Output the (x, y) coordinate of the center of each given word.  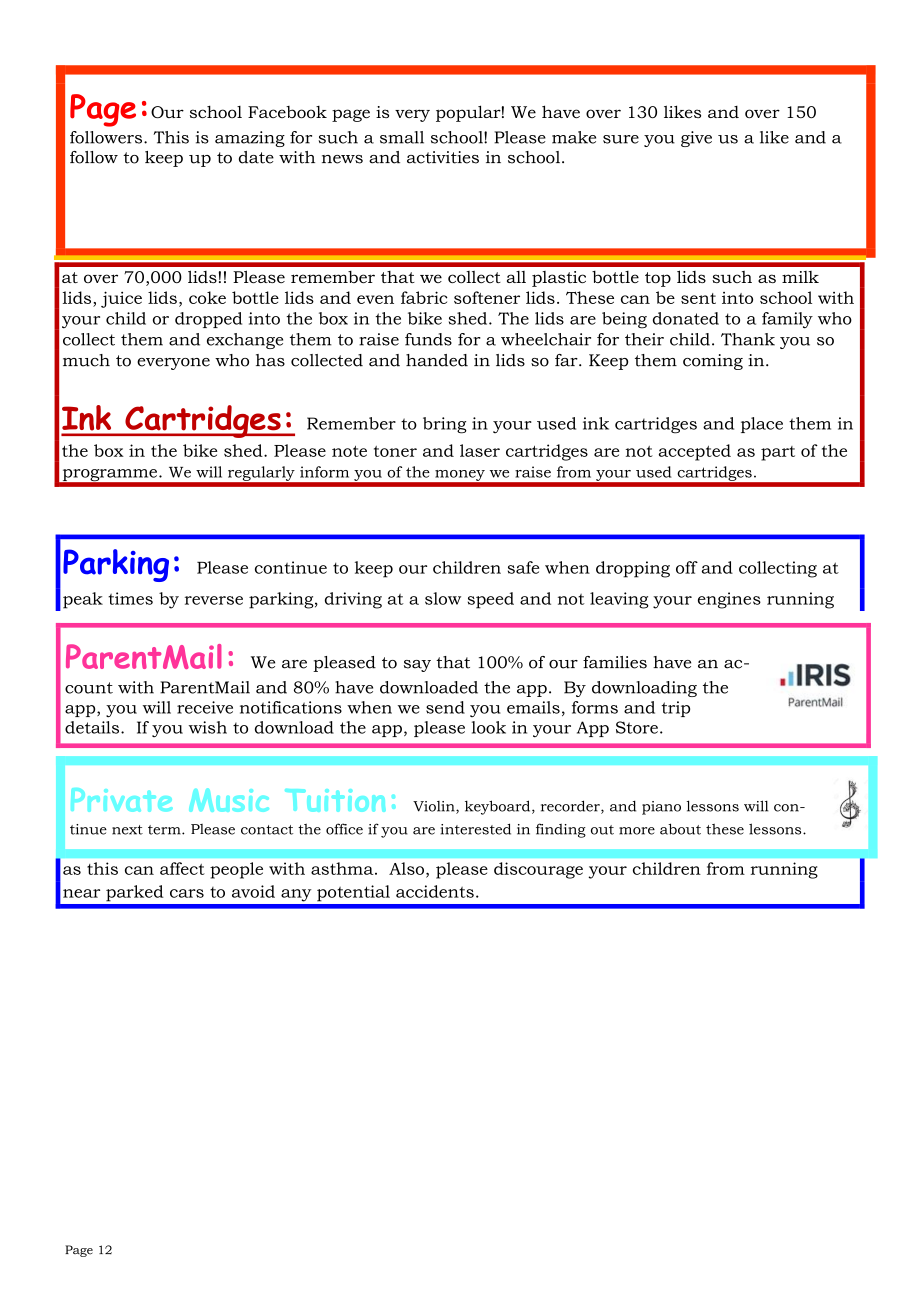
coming (713, 362)
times (130, 598)
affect (182, 868)
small (402, 137)
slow (443, 598)
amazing (250, 139)
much (86, 360)
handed (437, 360)
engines (729, 600)
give (696, 139)
